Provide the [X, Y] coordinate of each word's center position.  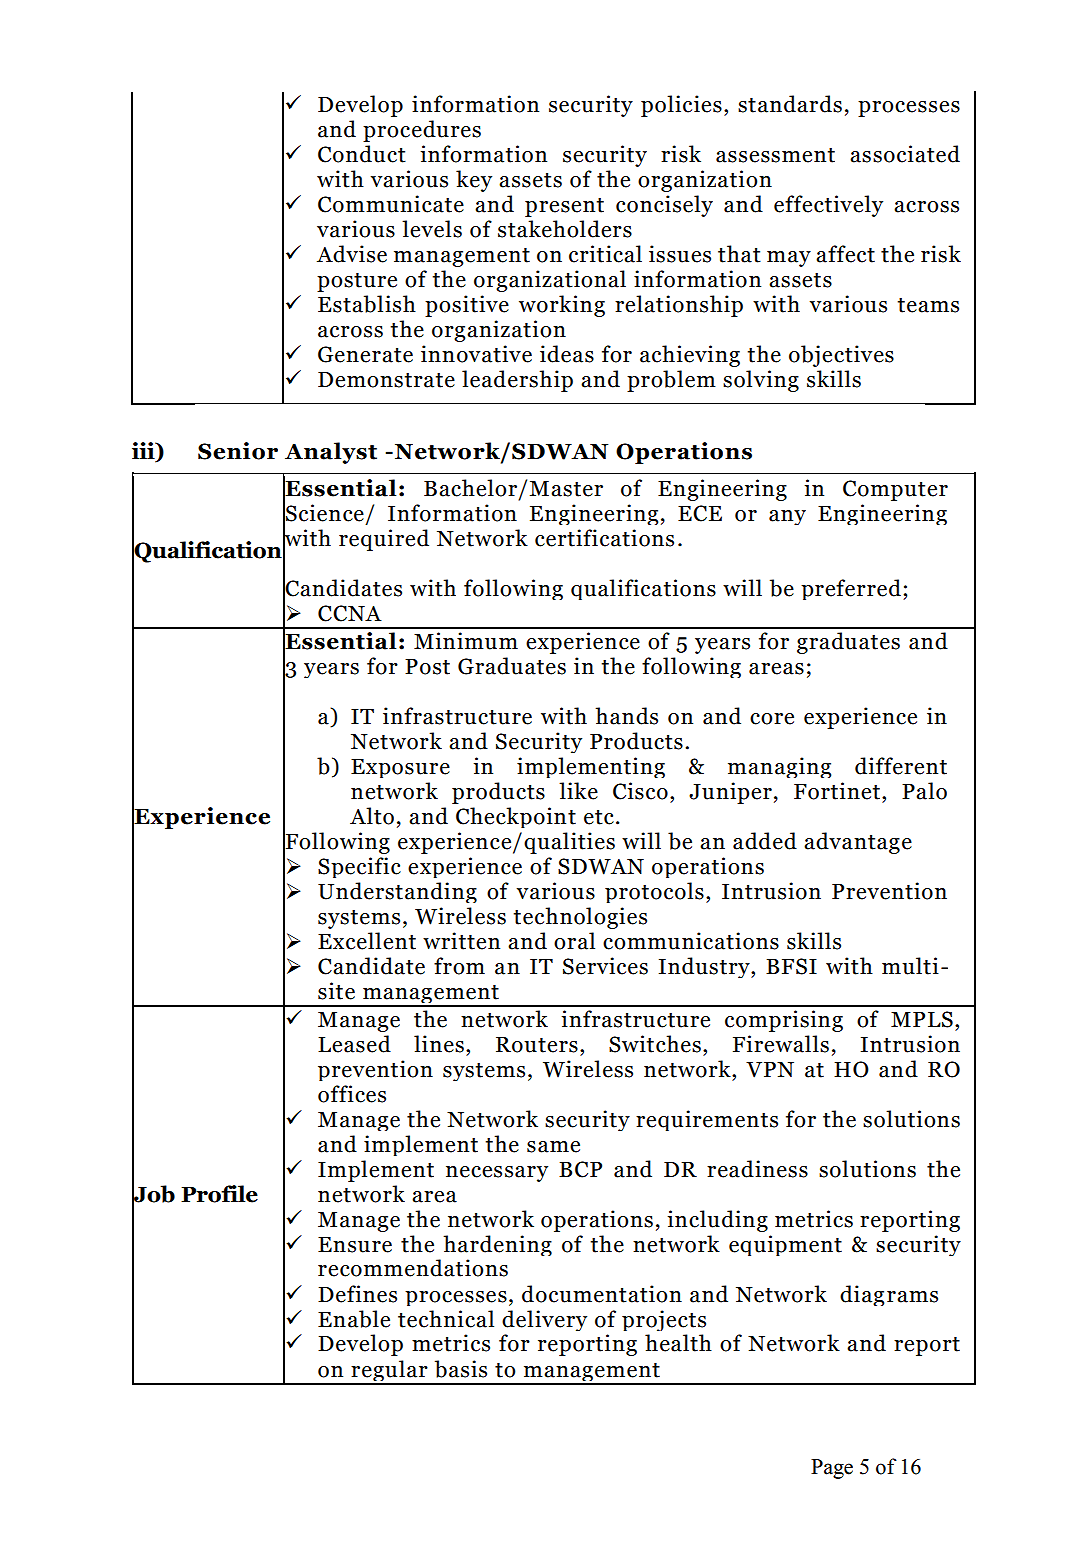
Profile [219, 1194]
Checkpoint [516, 817]
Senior [238, 451]
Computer [895, 490]
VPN [770, 1070]
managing [779, 767]
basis [461, 1369]
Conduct [362, 154]
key [474, 181]
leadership [517, 381]
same [553, 1147]
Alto [372, 816]
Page [832, 1469]
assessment [775, 155]
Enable [354, 1319]
